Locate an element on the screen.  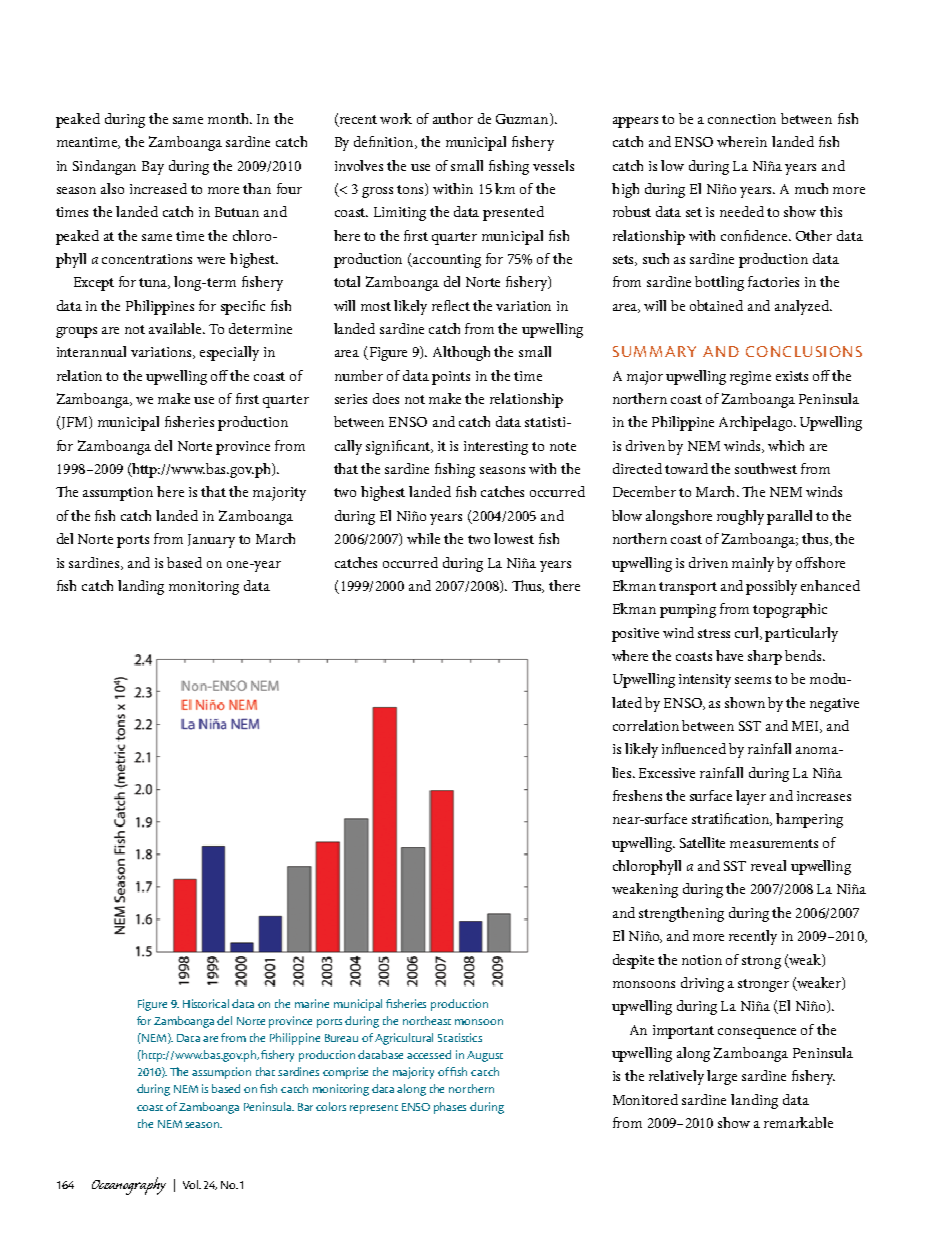
phases is located at coordinates (450, 1108).
